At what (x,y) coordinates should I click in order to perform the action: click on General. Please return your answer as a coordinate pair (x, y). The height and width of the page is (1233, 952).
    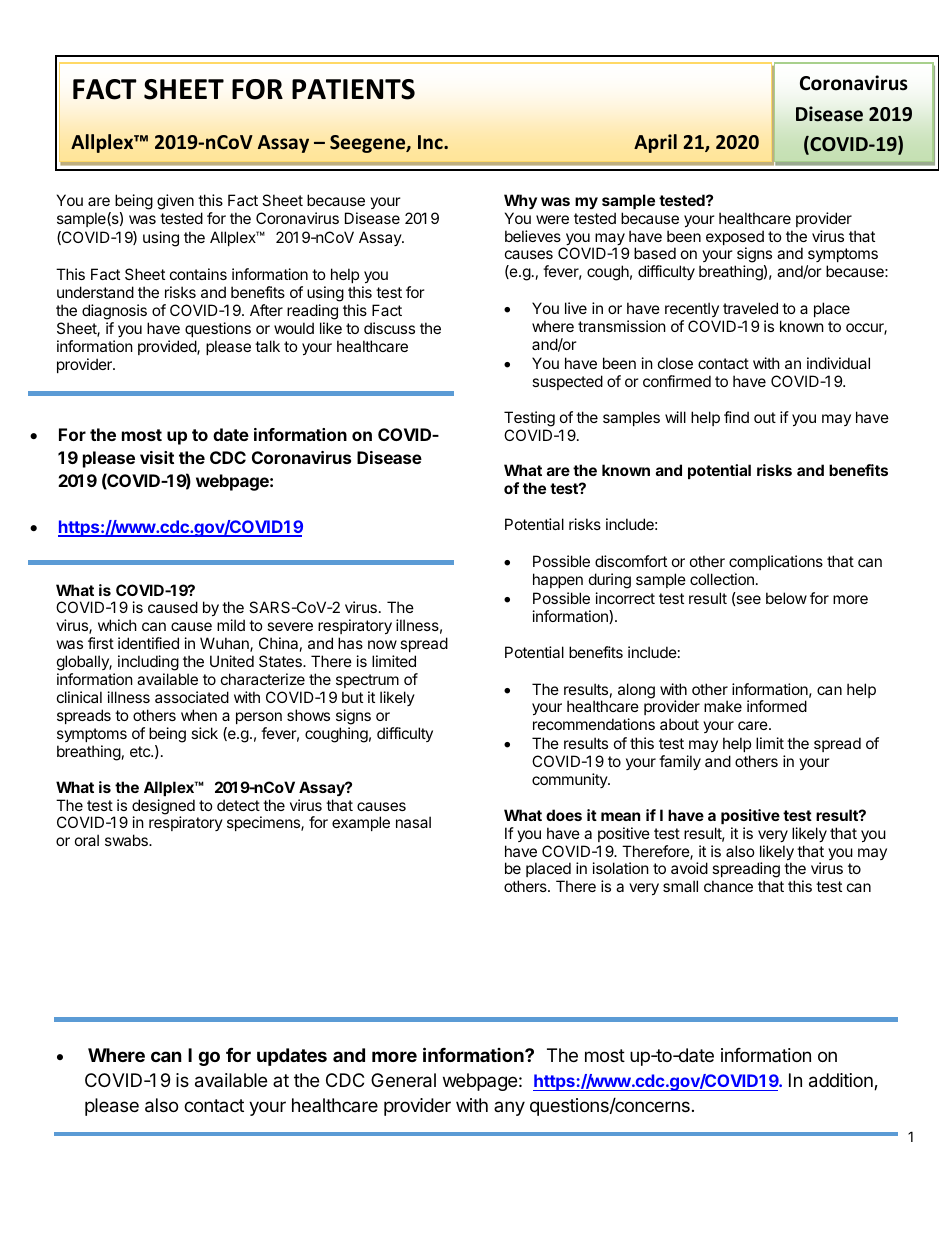
    Looking at the image, I should click on (403, 1080).
